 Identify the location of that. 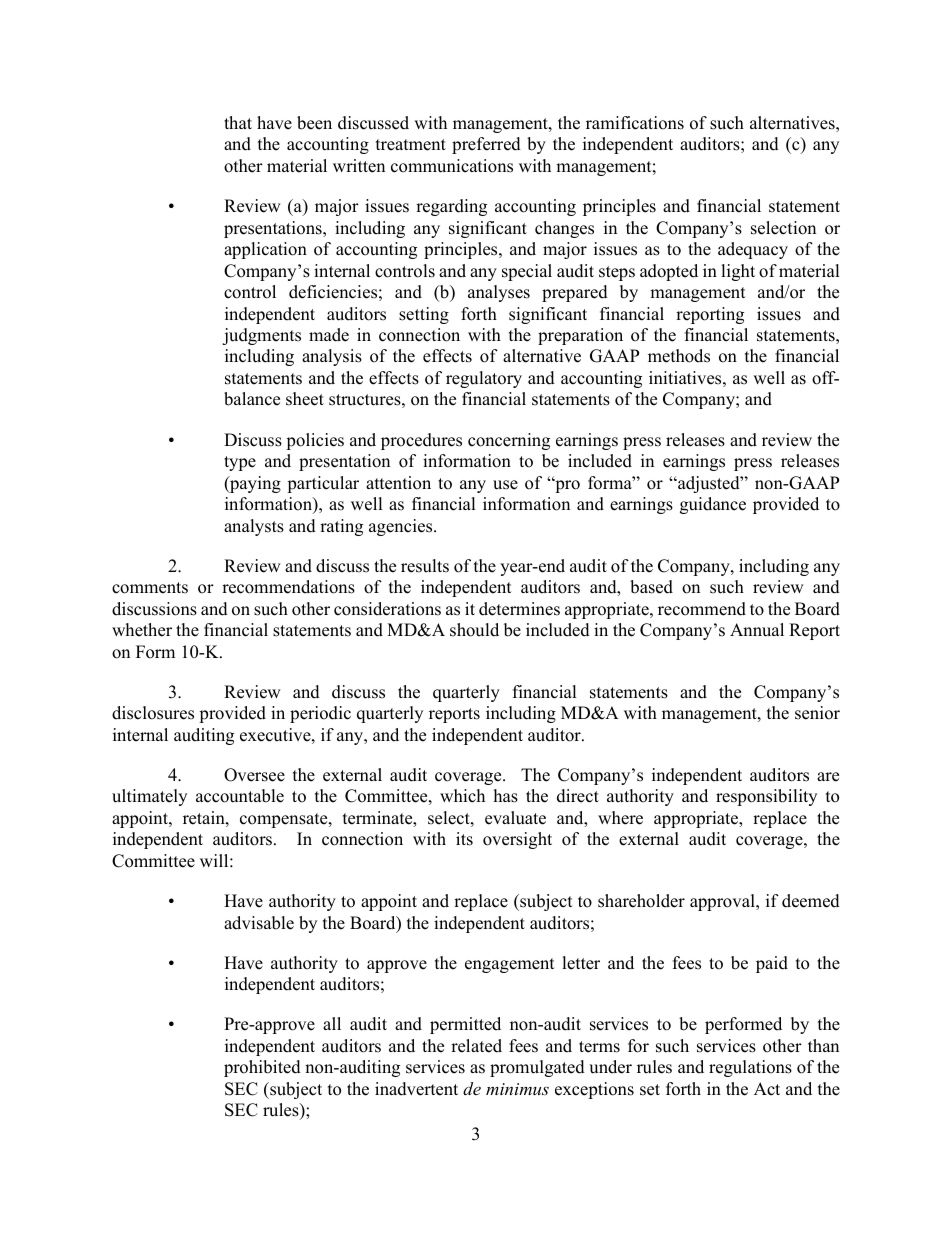
(238, 122).
